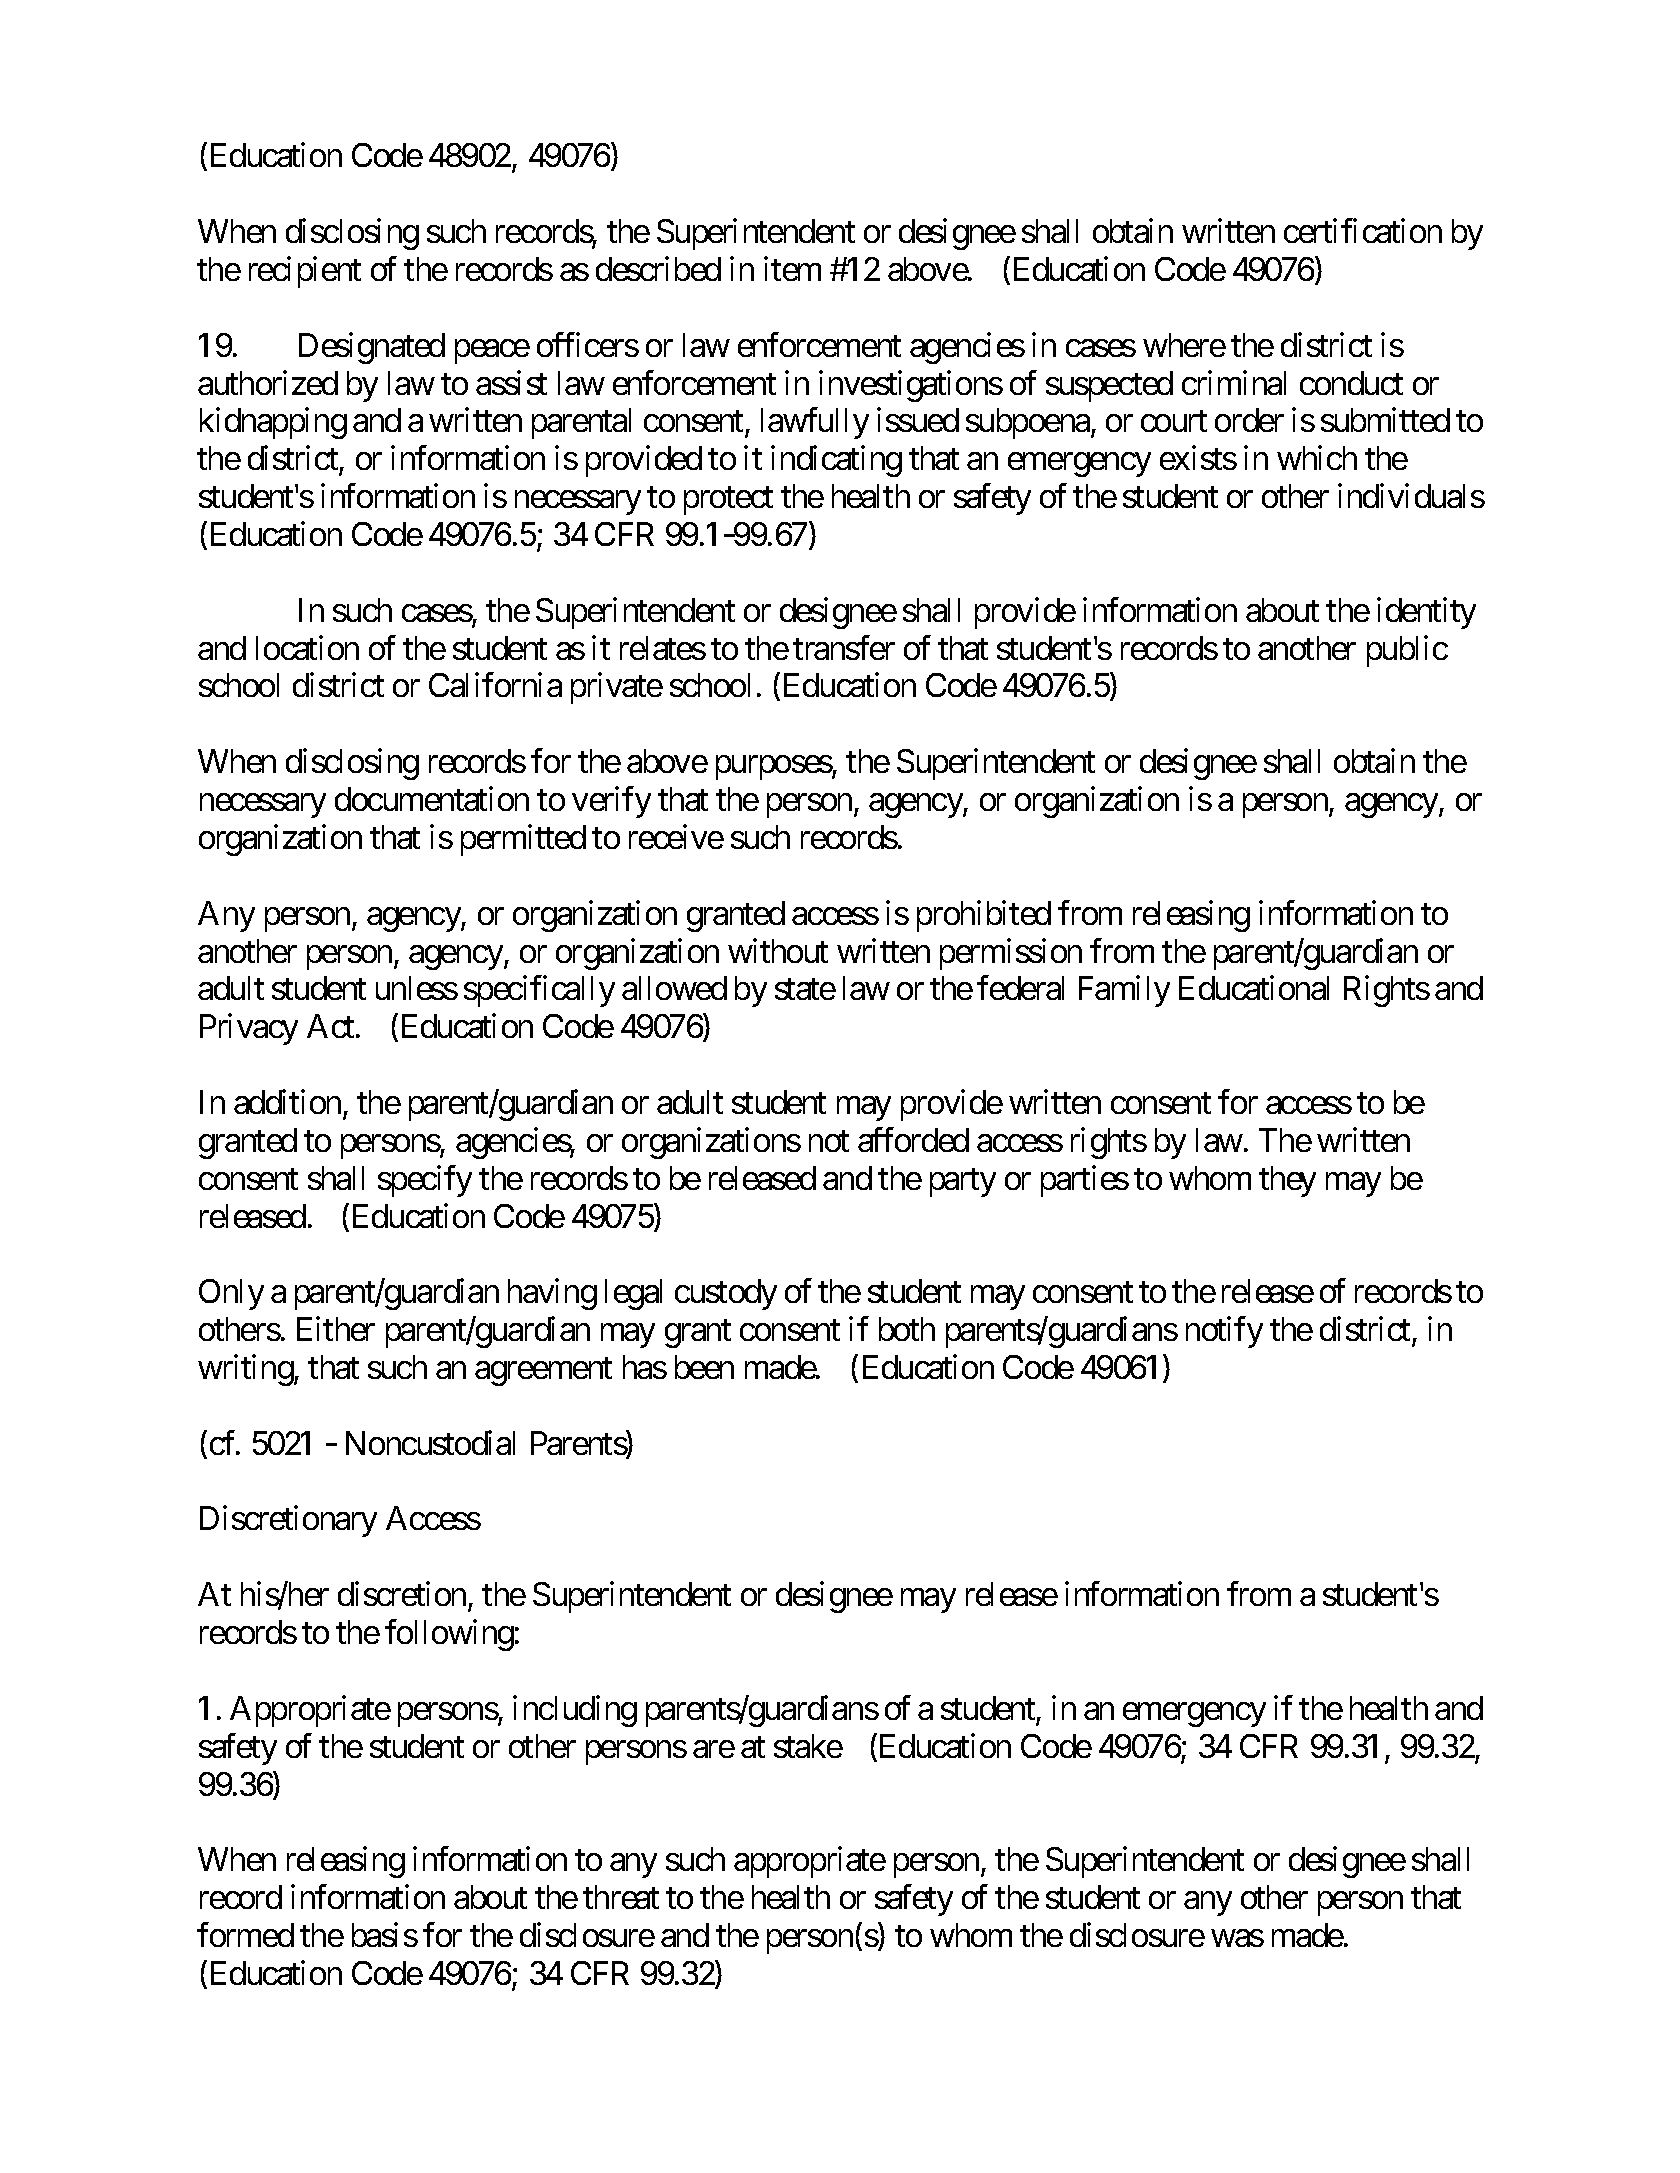 Image resolution: width=1680 pixels, height=2173 pixels. What do you see at coordinates (1287, 1181) in the screenshot?
I see `they` at bounding box center [1287, 1181].
